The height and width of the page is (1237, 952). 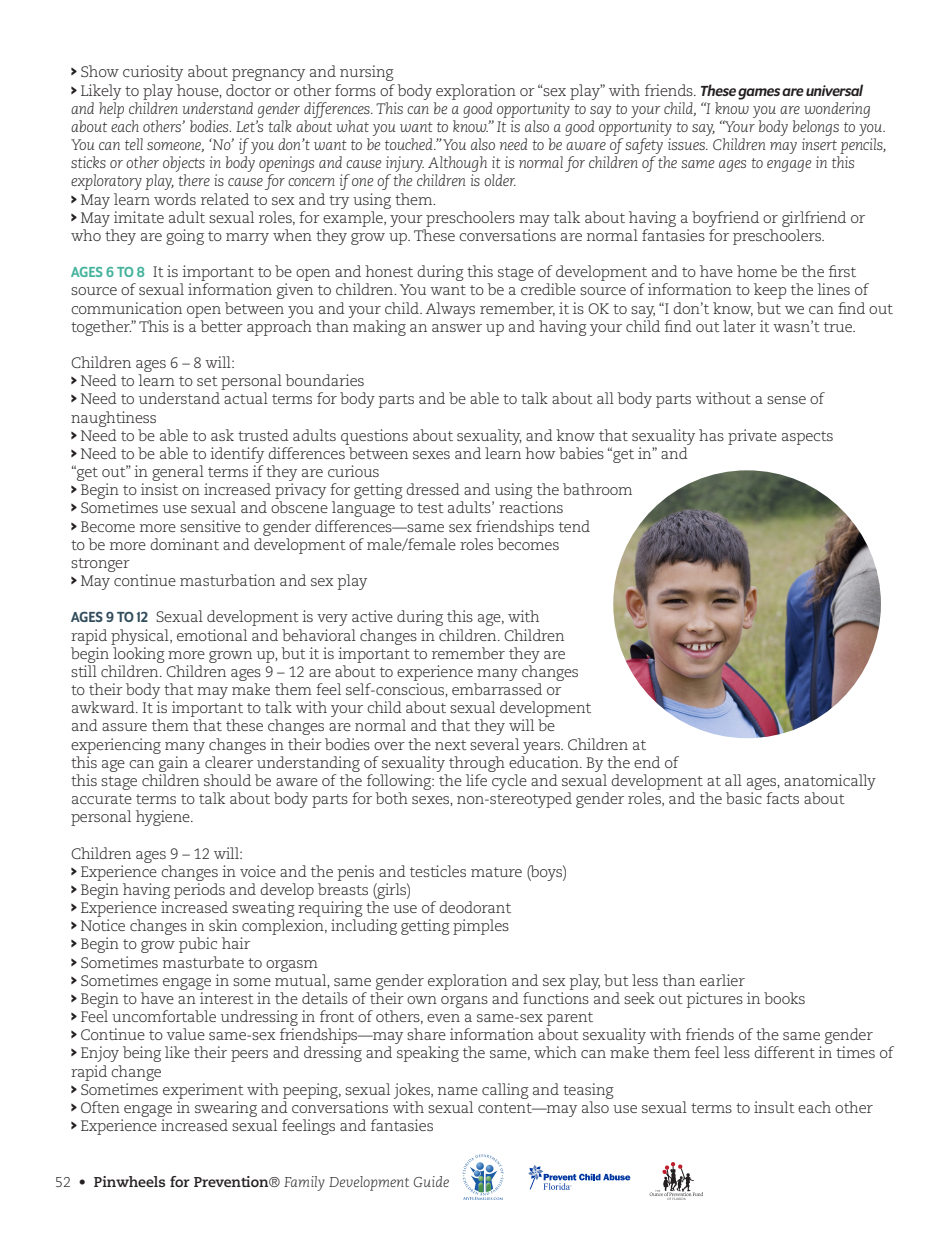 I want to click on answer, so click(x=457, y=328).
